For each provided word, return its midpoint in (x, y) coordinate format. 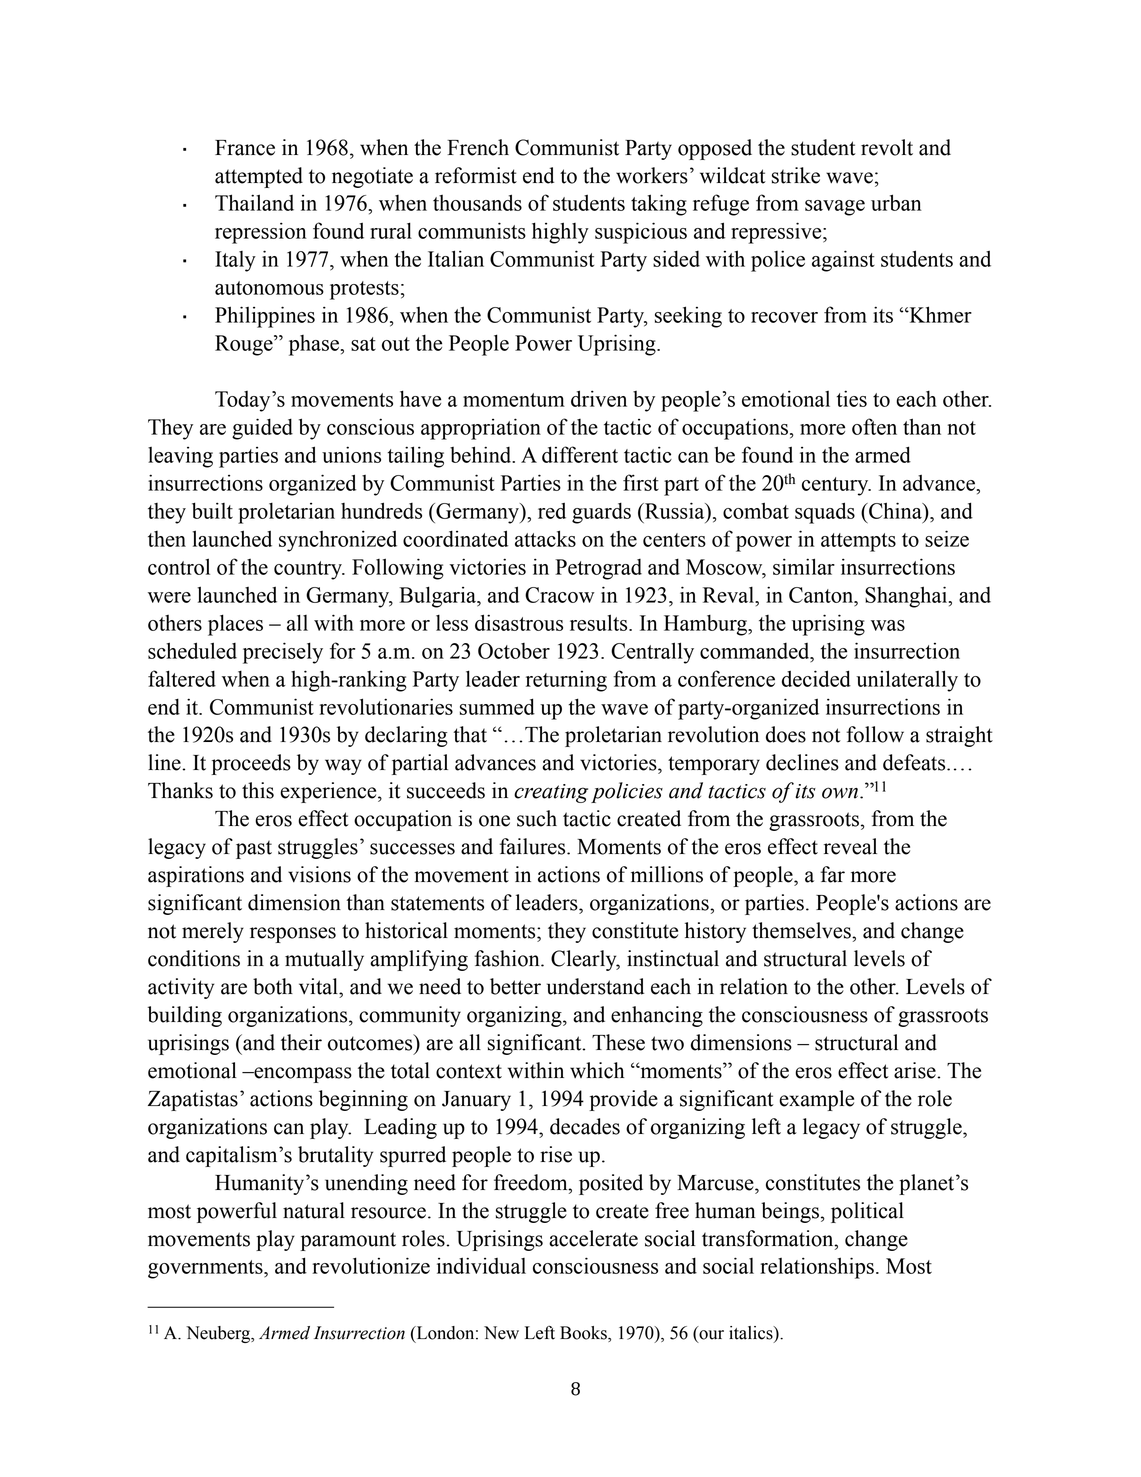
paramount (348, 1241)
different (580, 454)
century (836, 486)
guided (262, 429)
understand (595, 986)
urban (896, 202)
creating (551, 793)
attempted (259, 177)
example (816, 1100)
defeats (915, 762)
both (273, 986)
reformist (476, 175)
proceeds (251, 764)
